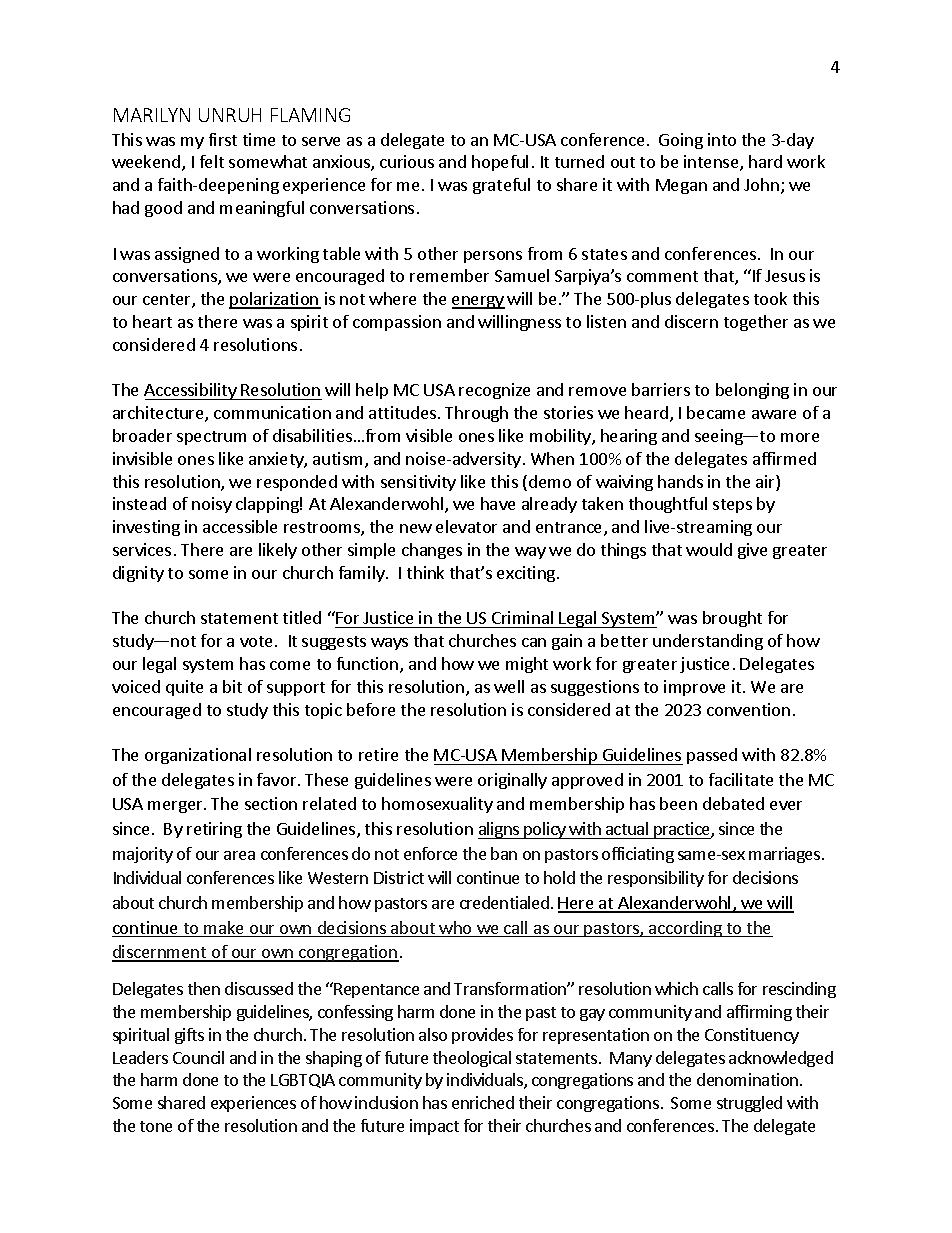  What do you see at coordinates (722, 139) in the page?
I see `into` at bounding box center [722, 139].
